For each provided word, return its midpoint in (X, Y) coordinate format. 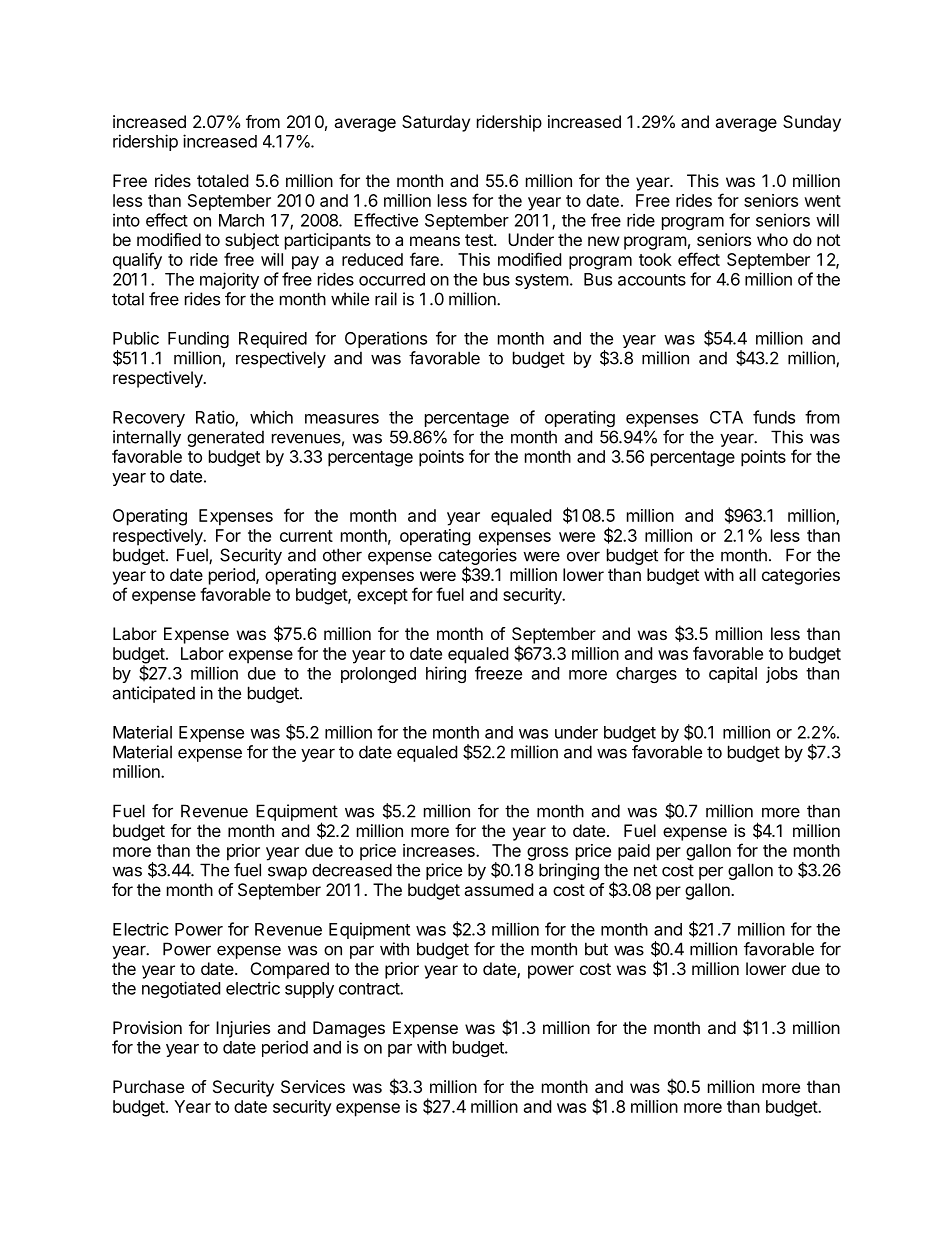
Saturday (436, 123)
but (596, 949)
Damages (349, 1029)
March (241, 220)
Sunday (812, 123)
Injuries (243, 1029)
